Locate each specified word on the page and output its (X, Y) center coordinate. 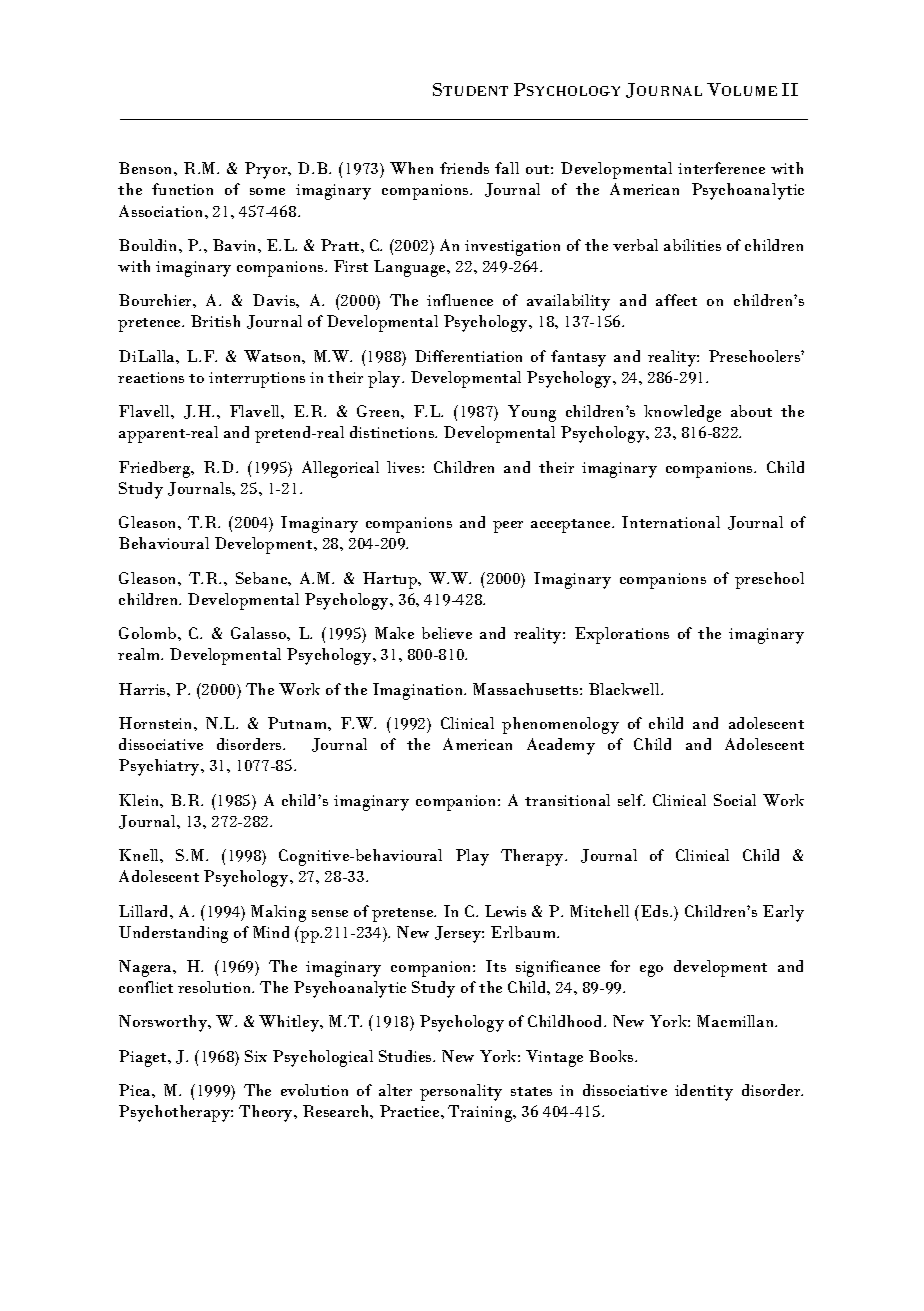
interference (721, 168)
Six (256, 1056)
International (671, 522)
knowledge (682, 413)
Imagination (419, 691)
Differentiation (468, 356)
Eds (656, 911)
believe (447, 633)
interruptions (257, 380)
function (182, 189)
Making (278, 913)
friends (464, 168)
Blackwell (625, 689)
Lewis (505, 911)
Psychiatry (161, 767)
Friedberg (156, 469)
